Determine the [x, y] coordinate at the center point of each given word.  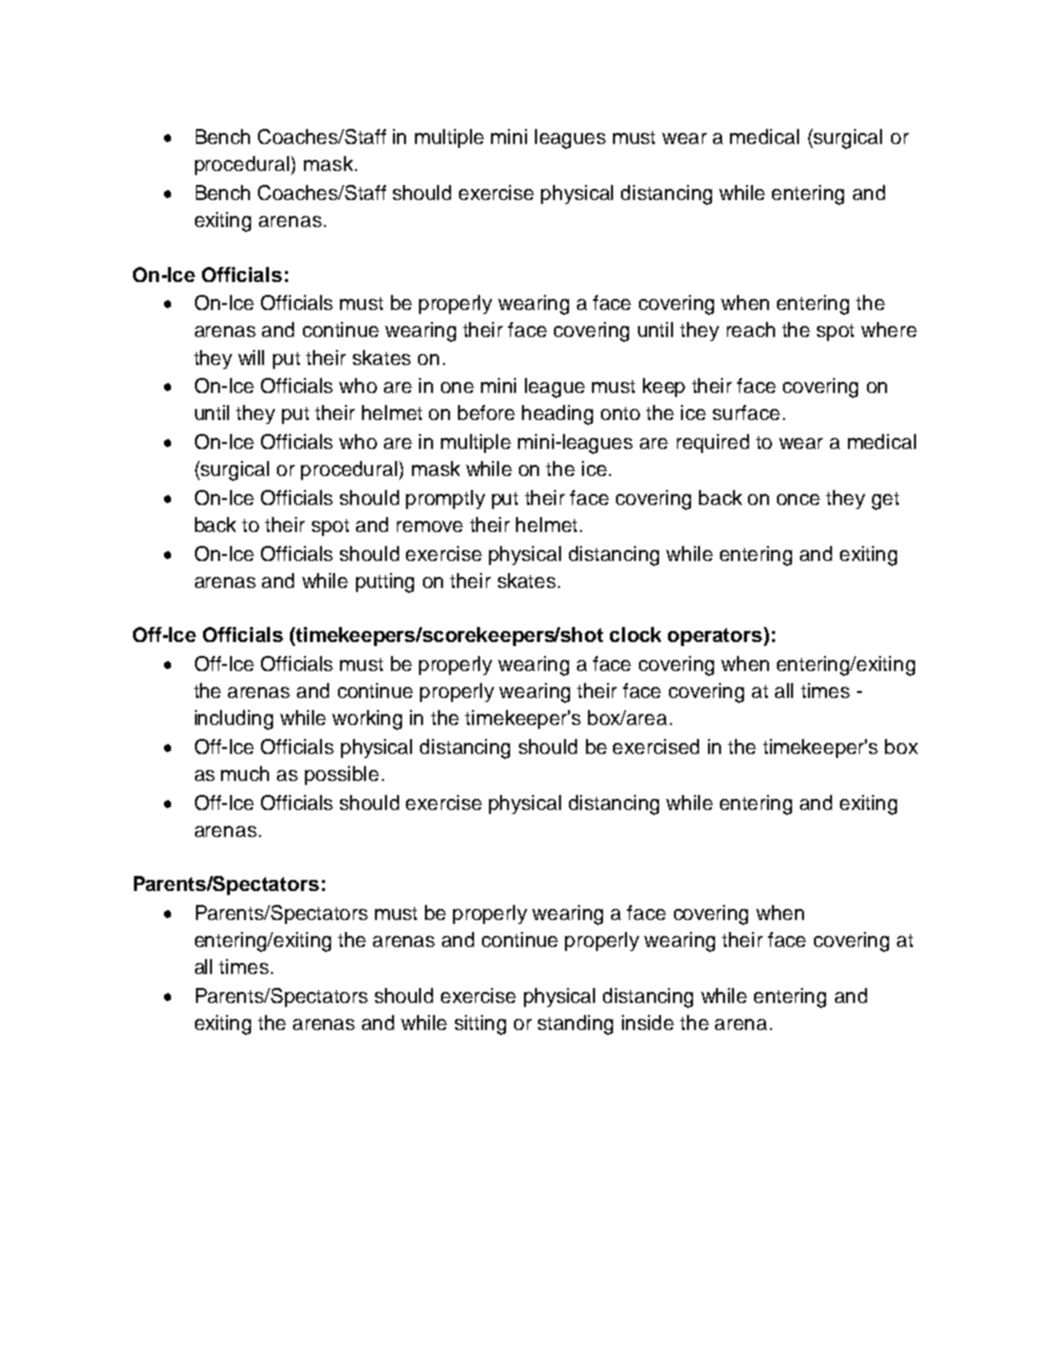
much [245, 773]
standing [575, 1025]
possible [342, 775]
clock [635, 634]
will [251, 357]
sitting [480, 1025]
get [885, 501]
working [367, 720]
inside [648, 1022]
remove [430, 526]
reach [751, 329]
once [798, 499]
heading [557, 415]
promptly [445, 499]
